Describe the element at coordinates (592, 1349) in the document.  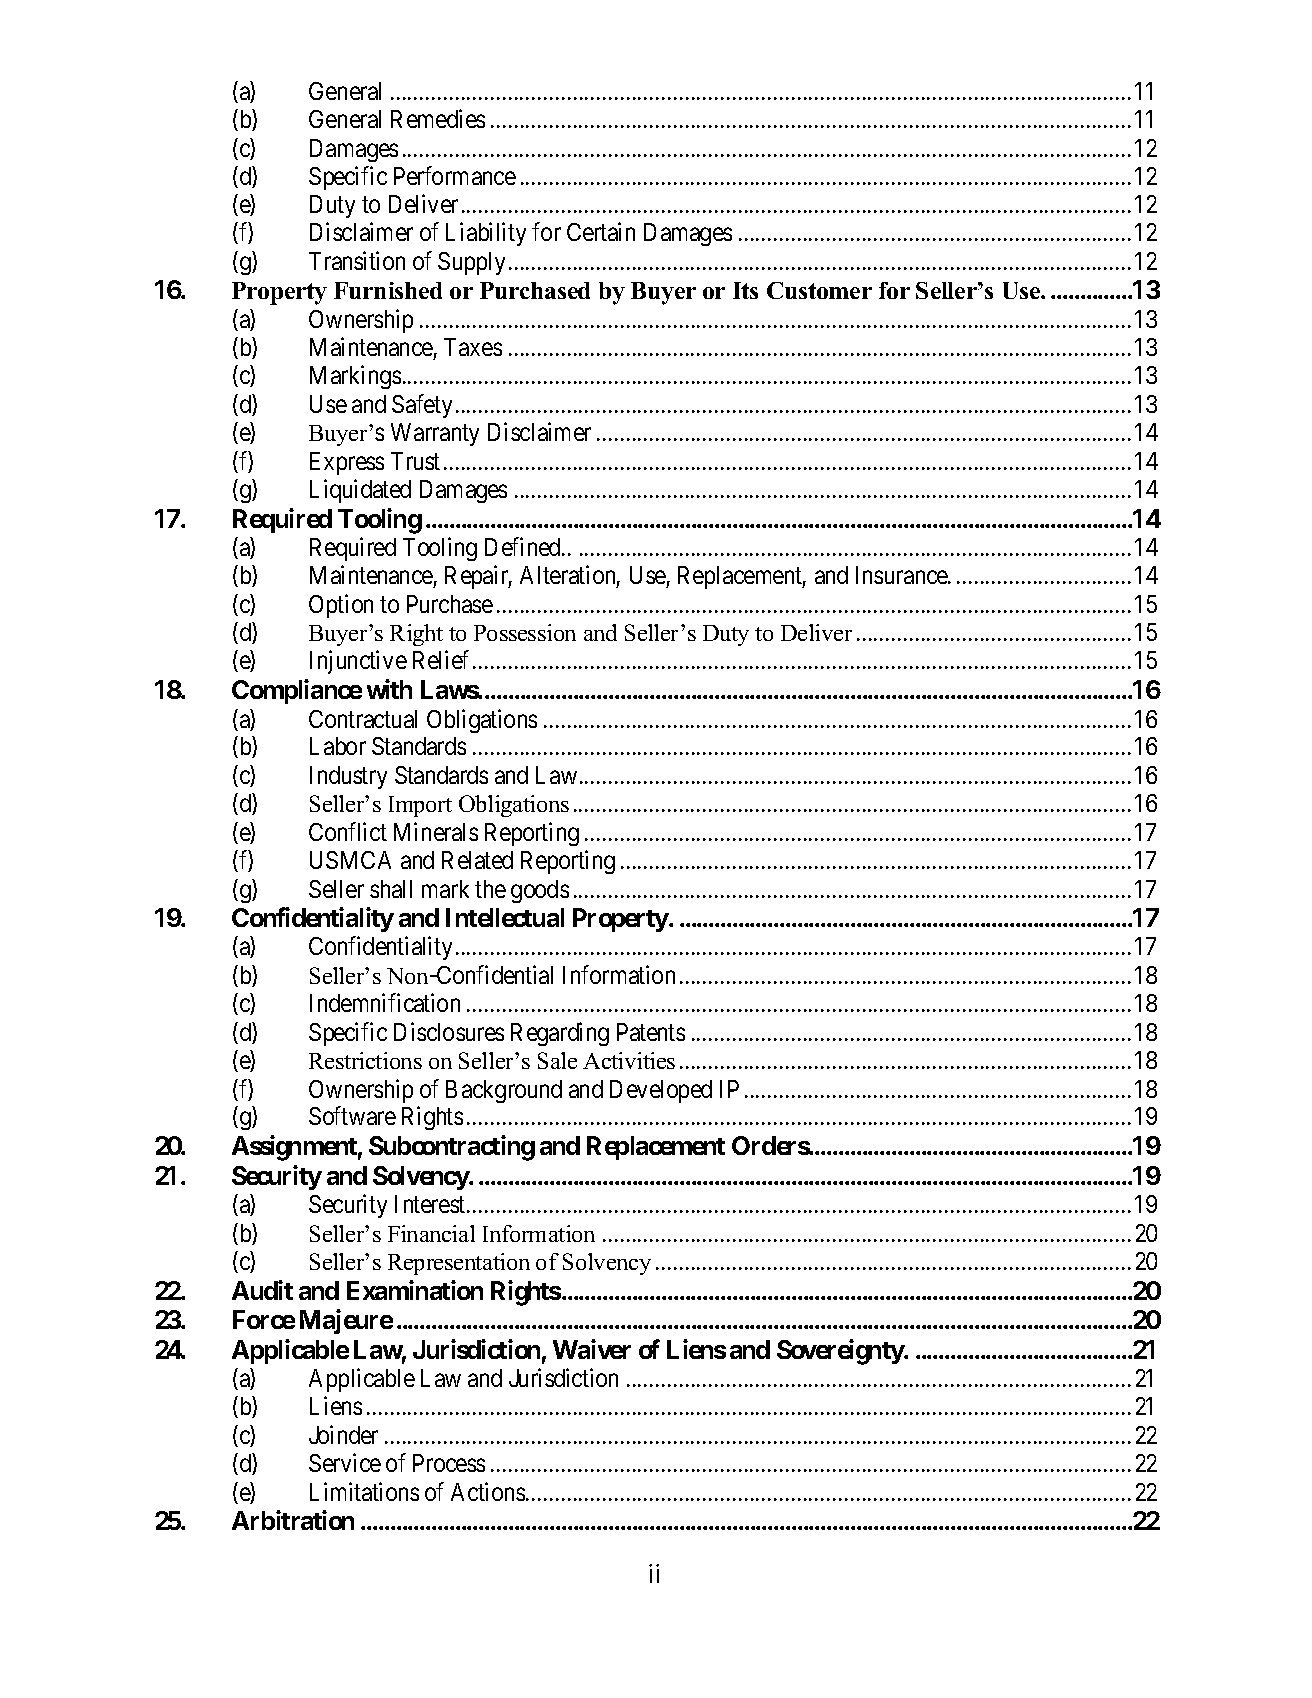
I see `Waiver` at that location.
